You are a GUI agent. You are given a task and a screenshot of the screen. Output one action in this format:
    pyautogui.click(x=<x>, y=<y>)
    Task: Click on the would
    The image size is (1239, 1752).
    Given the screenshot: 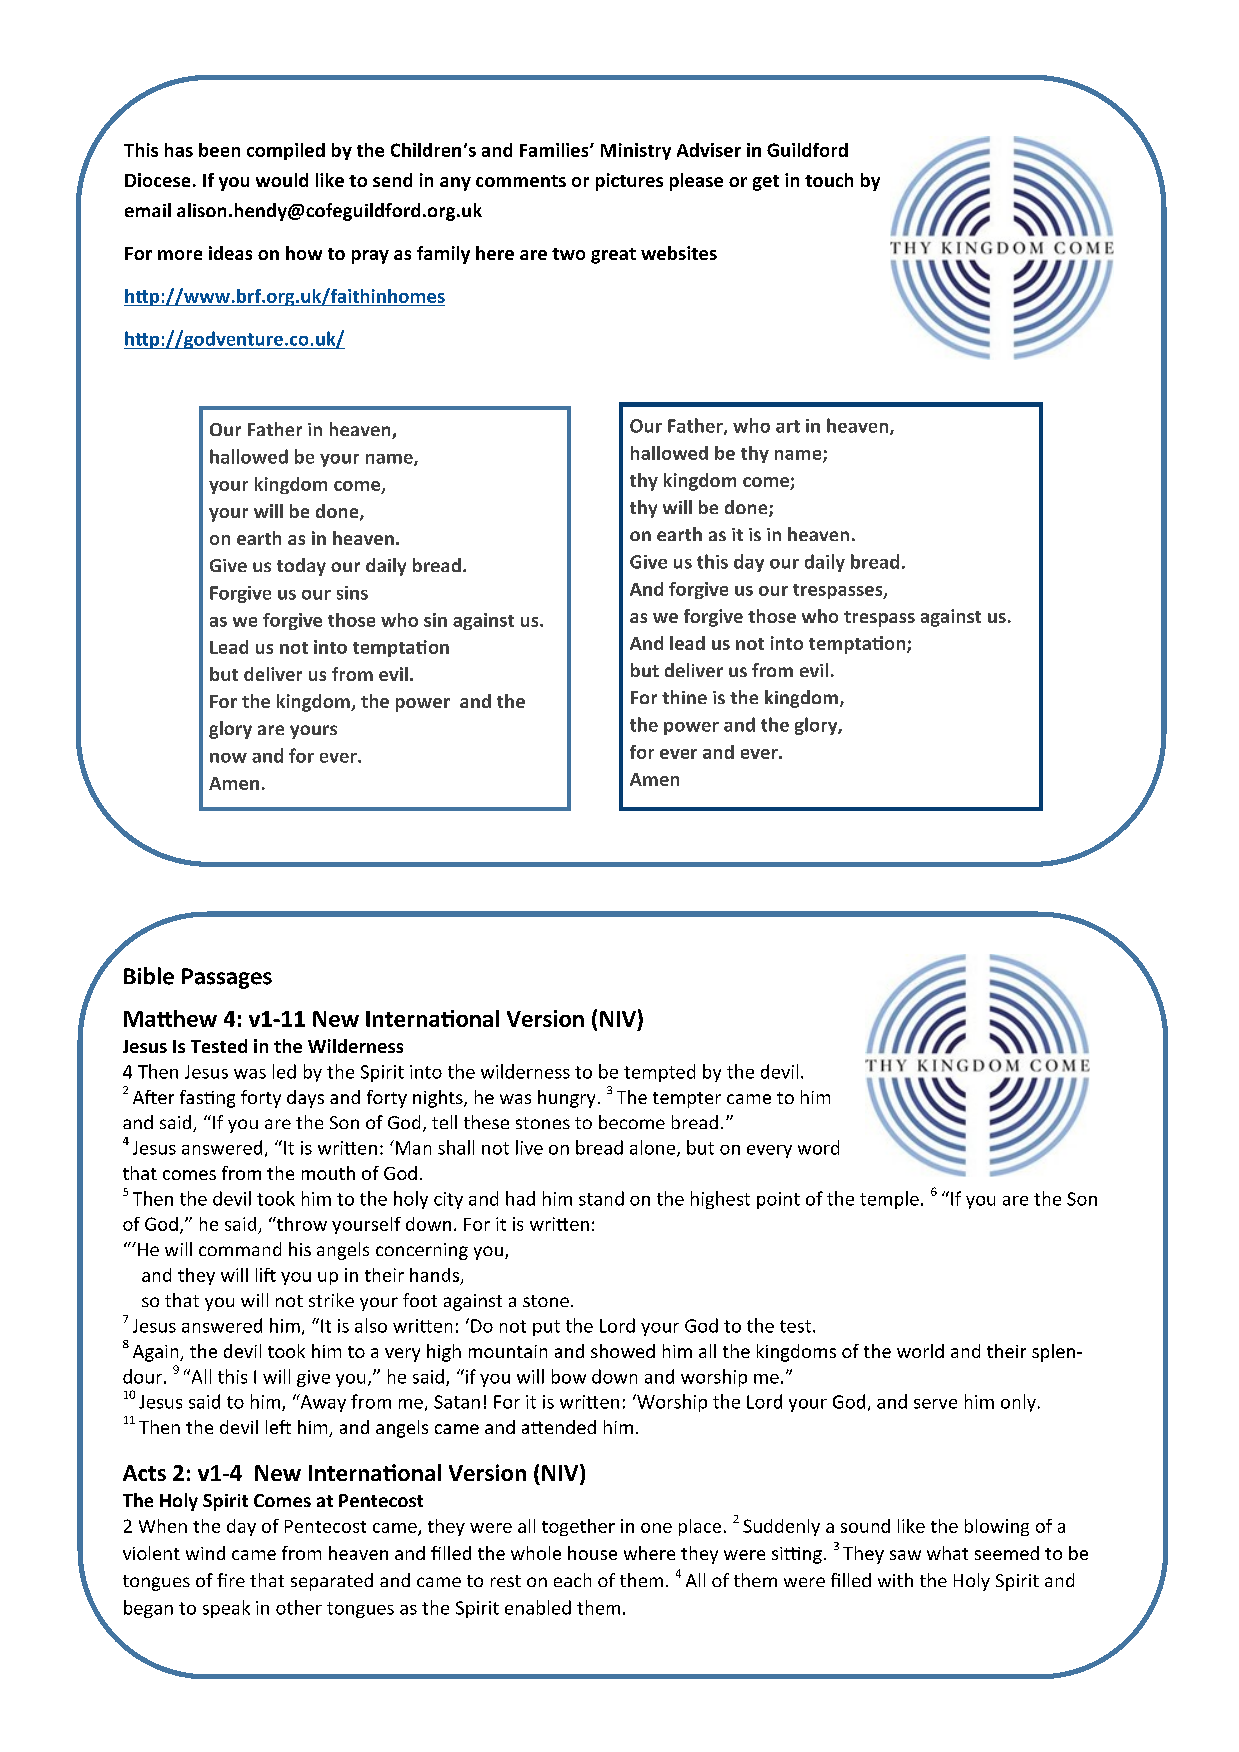 What is the action you would take?
    pyautogui.click(x=282, y=180)
